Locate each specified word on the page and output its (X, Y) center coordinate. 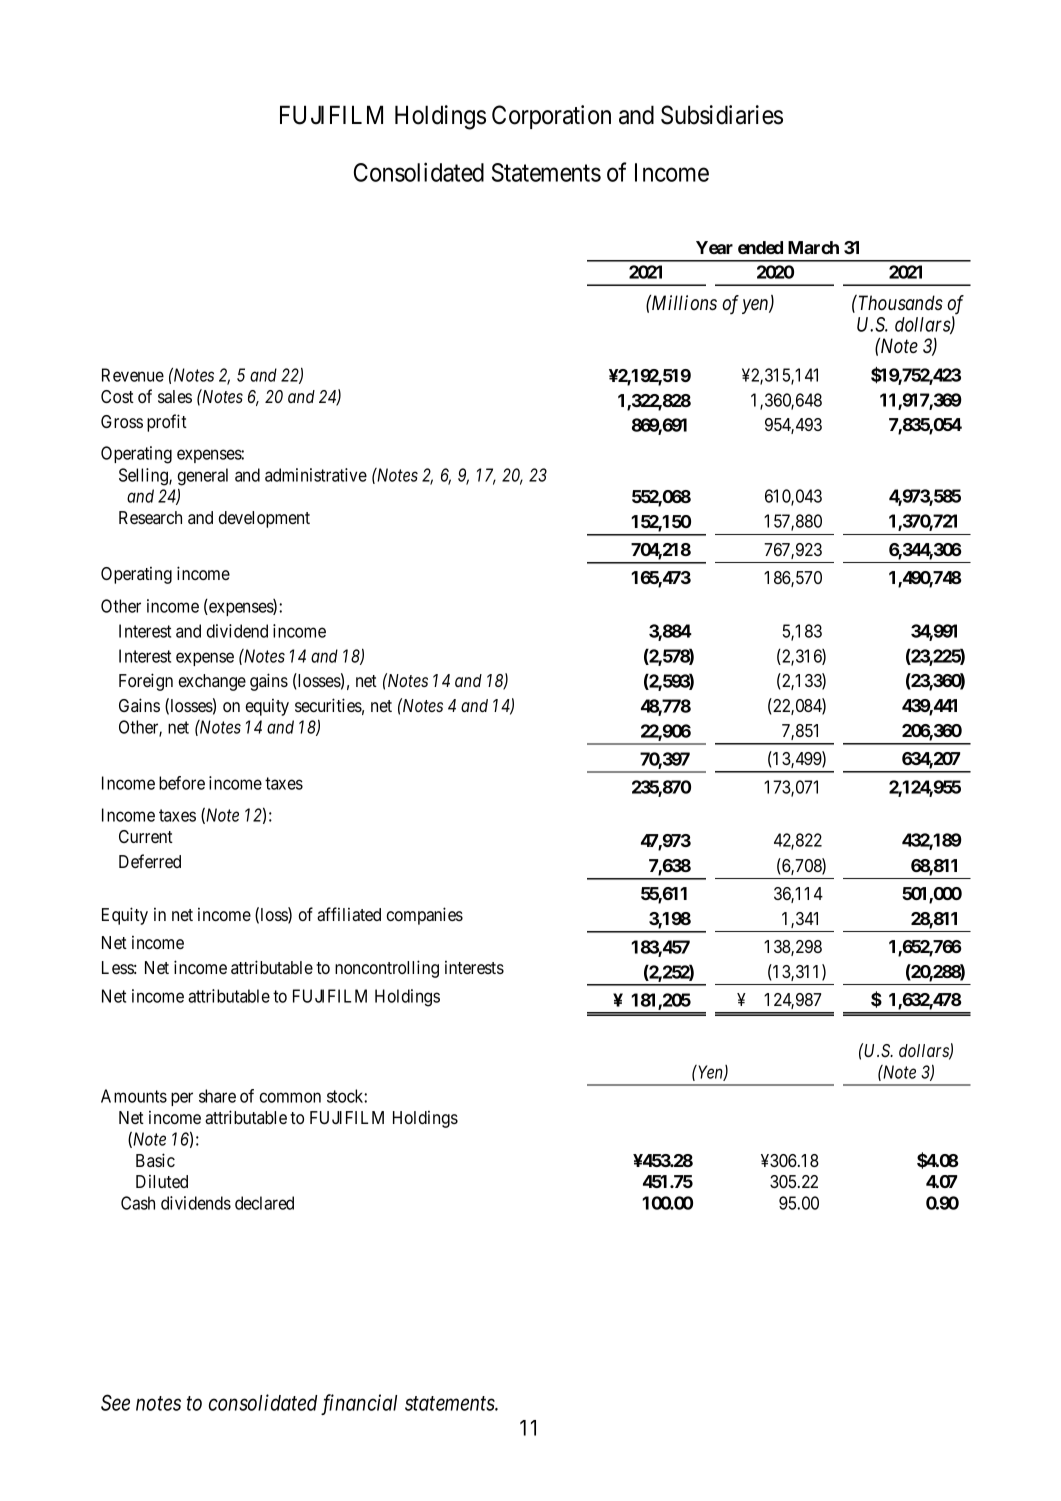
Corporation (551, 117)
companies (425, 916)
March (813, 247)
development (264, 519)
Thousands (899, 303)
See (115, 1402)
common (290, 1097)
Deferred (150, 861)
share (217, 1096)
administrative (316, 475)
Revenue (133, 375)
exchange (212, 682)
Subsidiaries (722, 115)
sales (175, 396)
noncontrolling (387, 969)
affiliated (349, 914)
